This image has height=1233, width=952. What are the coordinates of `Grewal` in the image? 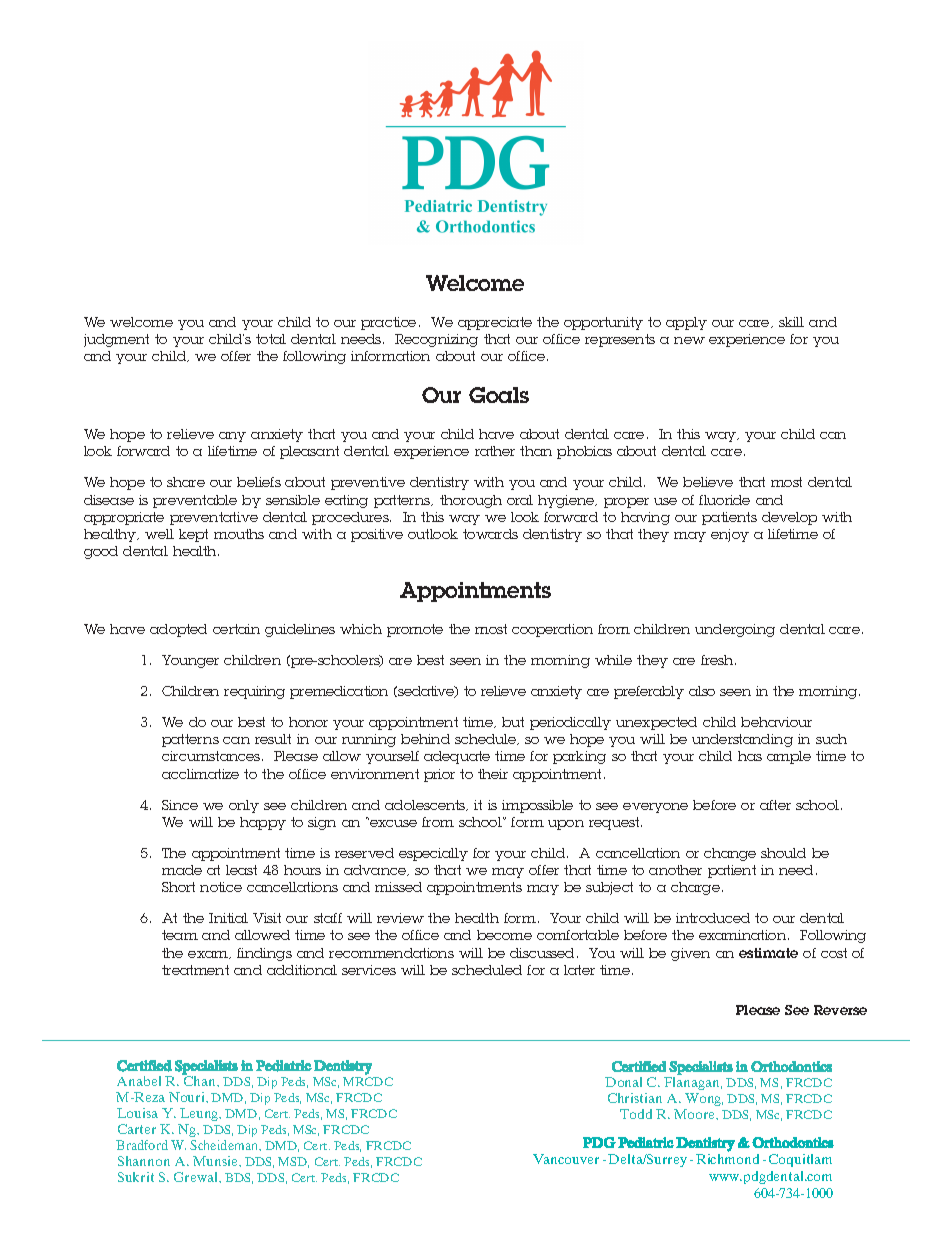 It's located at (197, 1177).
